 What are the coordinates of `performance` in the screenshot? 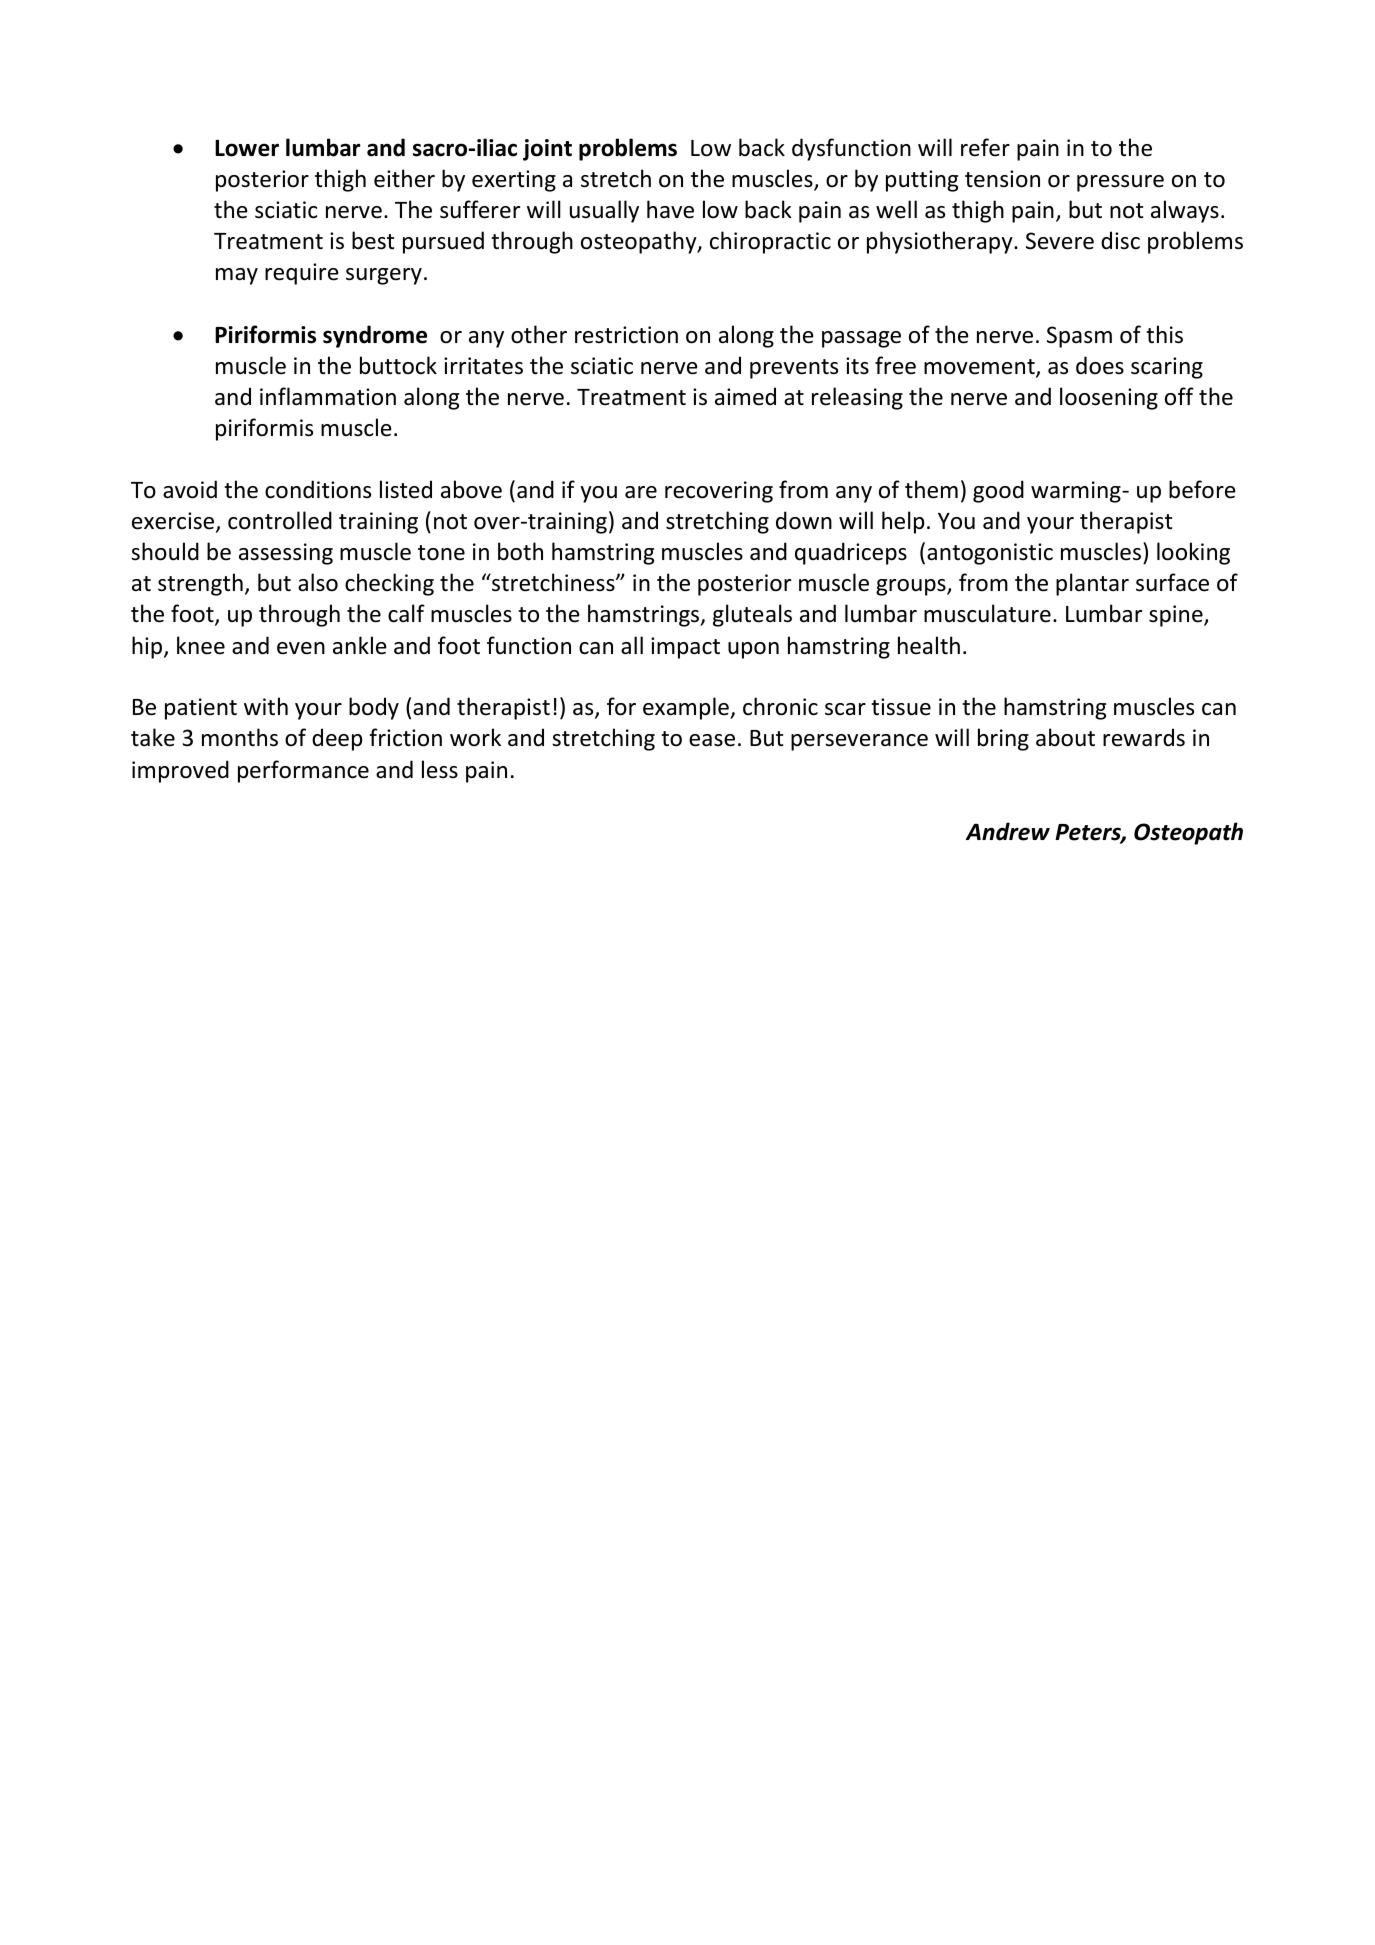 It's located at (303, 771).
